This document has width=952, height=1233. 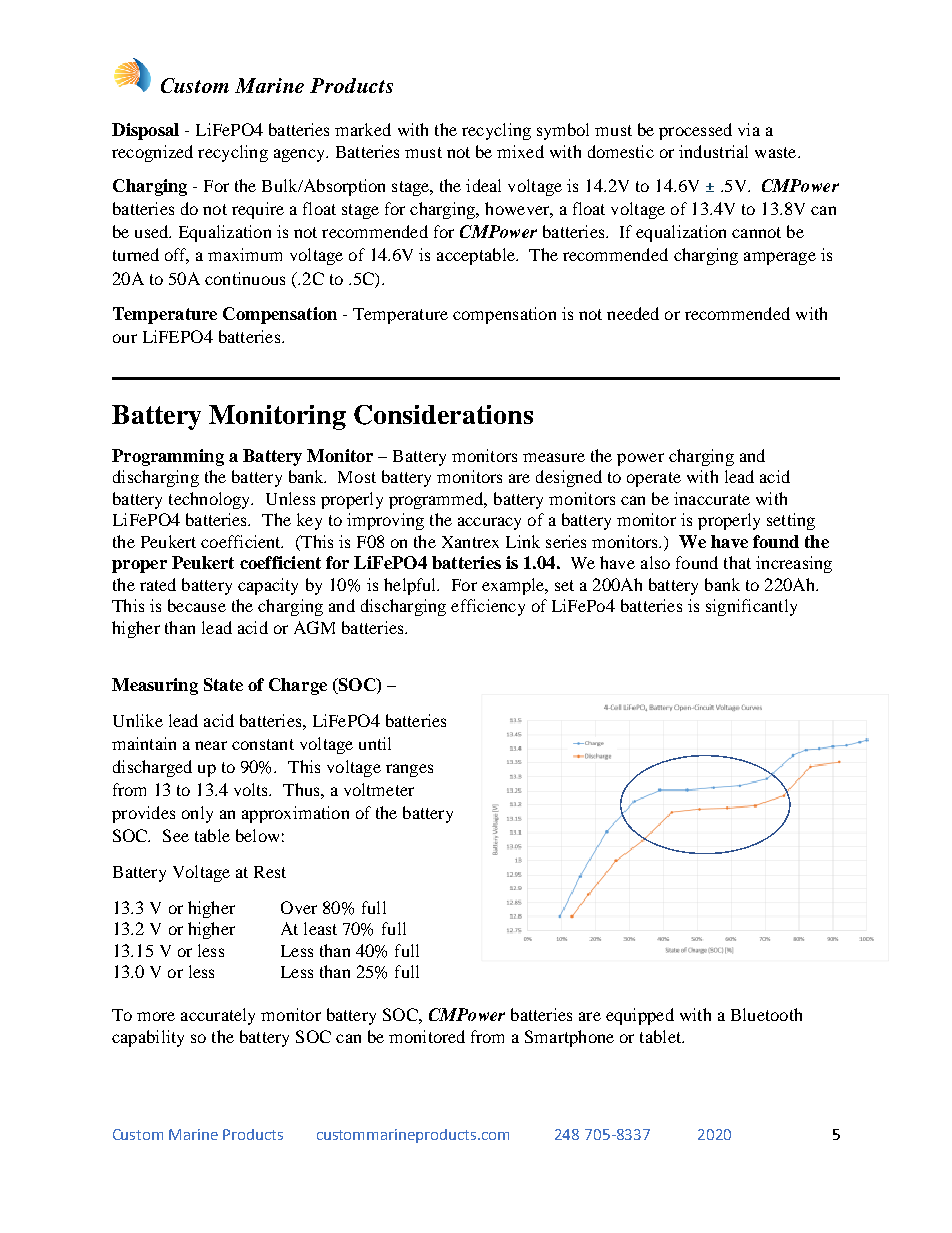 What do you see at coordinates (218, 1016) in the document?
I see `accurately` at bounding box center [218, 1016].
